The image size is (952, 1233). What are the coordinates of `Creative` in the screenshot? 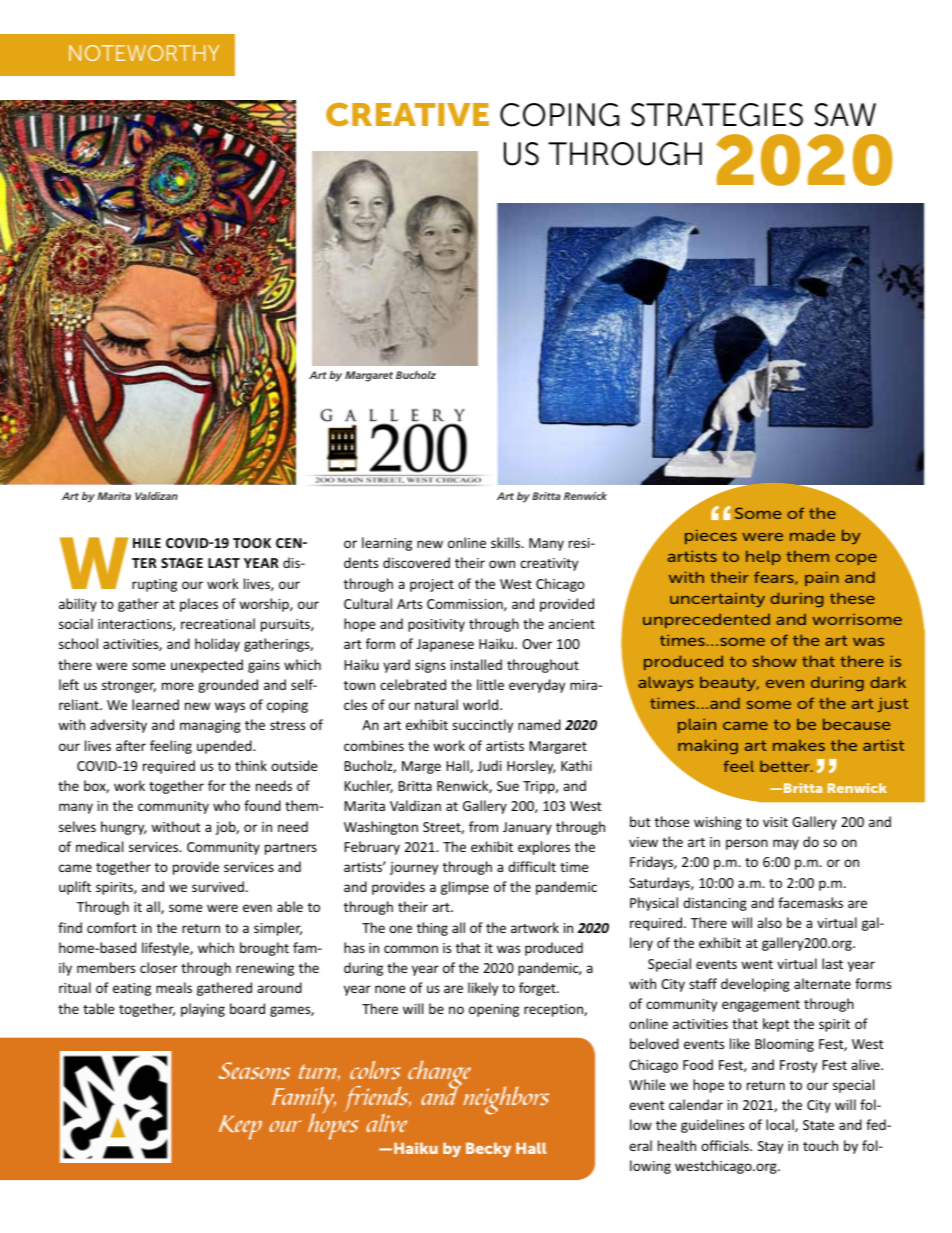 It's located at (407, 114).
